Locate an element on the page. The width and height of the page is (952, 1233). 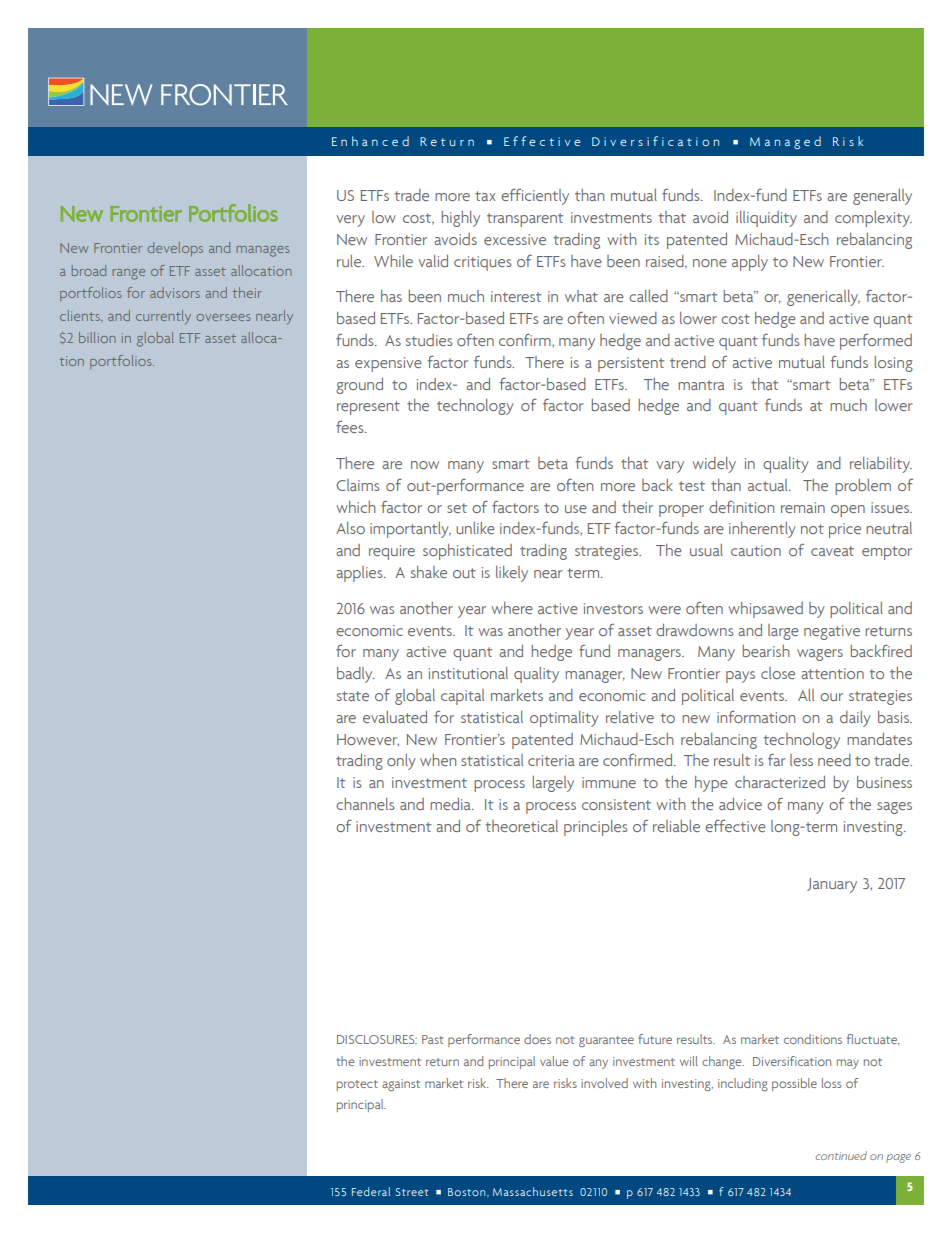
Also is located at coordinates (350, 528).
